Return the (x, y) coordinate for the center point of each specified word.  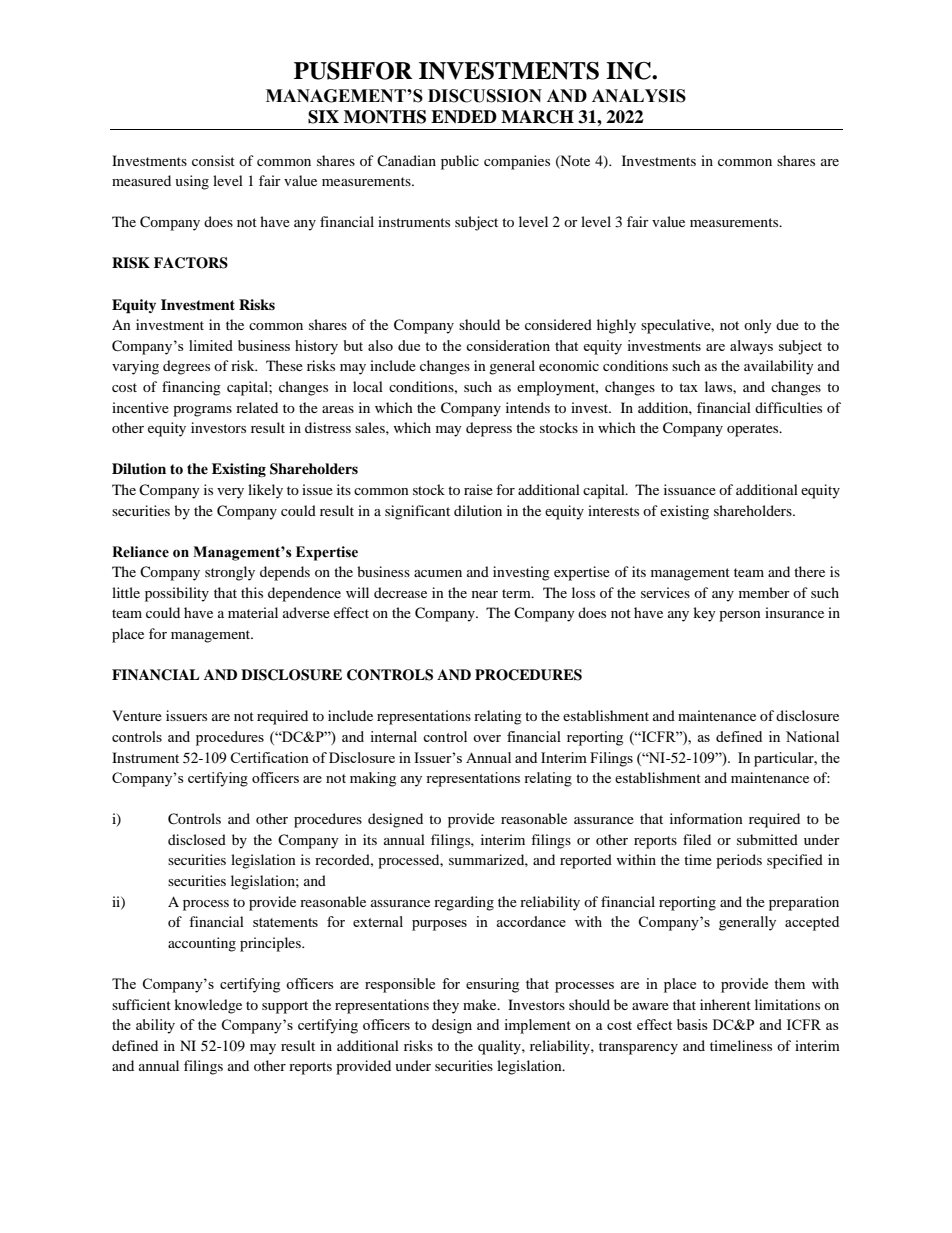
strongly (230, 573)
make (481, 1004)
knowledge (208, 1006)
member (764, 592)
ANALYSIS (639, 96)
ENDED (464, 117)
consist (213, 160)
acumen (438, 573)
